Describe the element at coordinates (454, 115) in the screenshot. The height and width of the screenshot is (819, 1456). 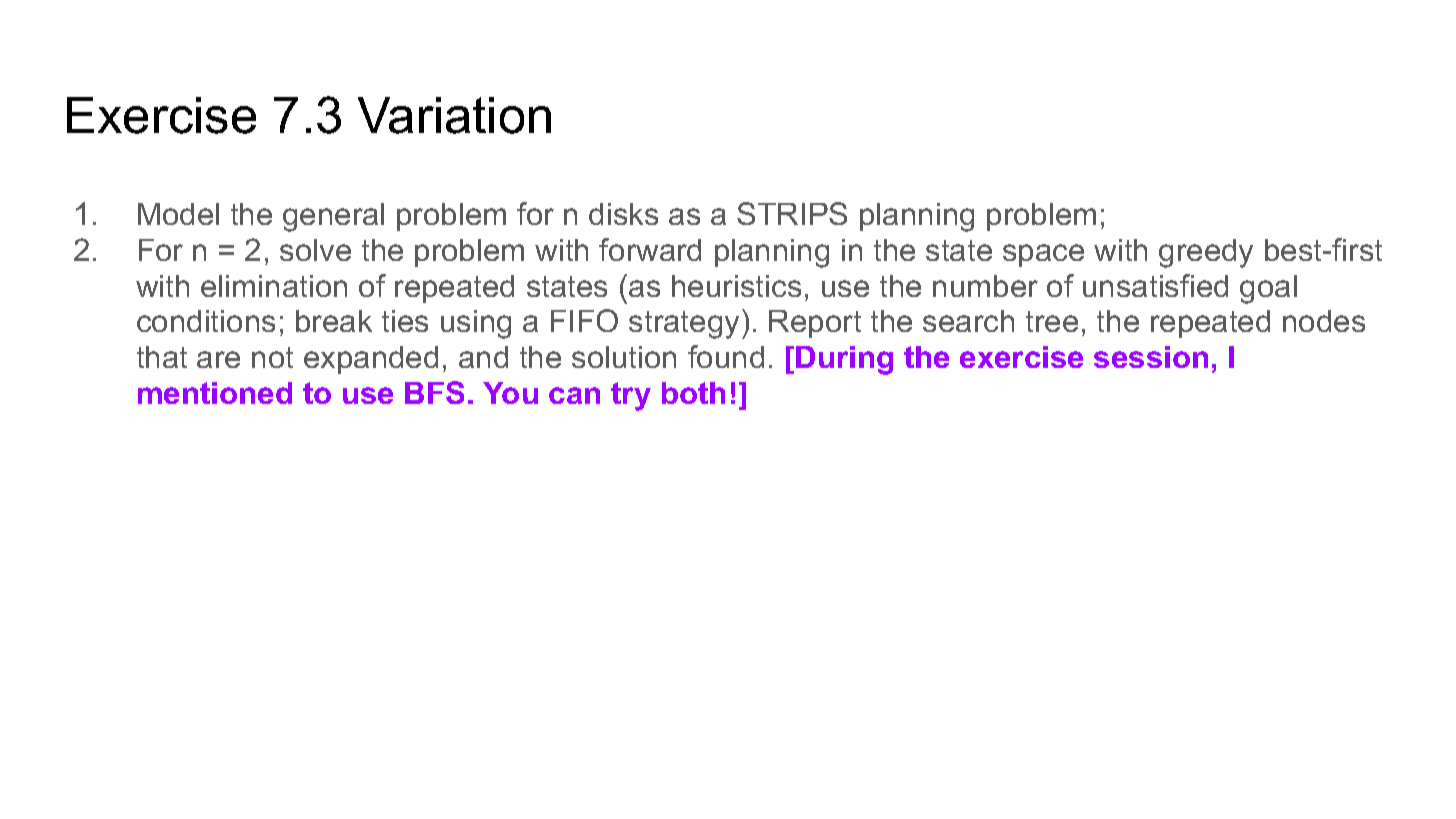
I see `Variation` at that location.
